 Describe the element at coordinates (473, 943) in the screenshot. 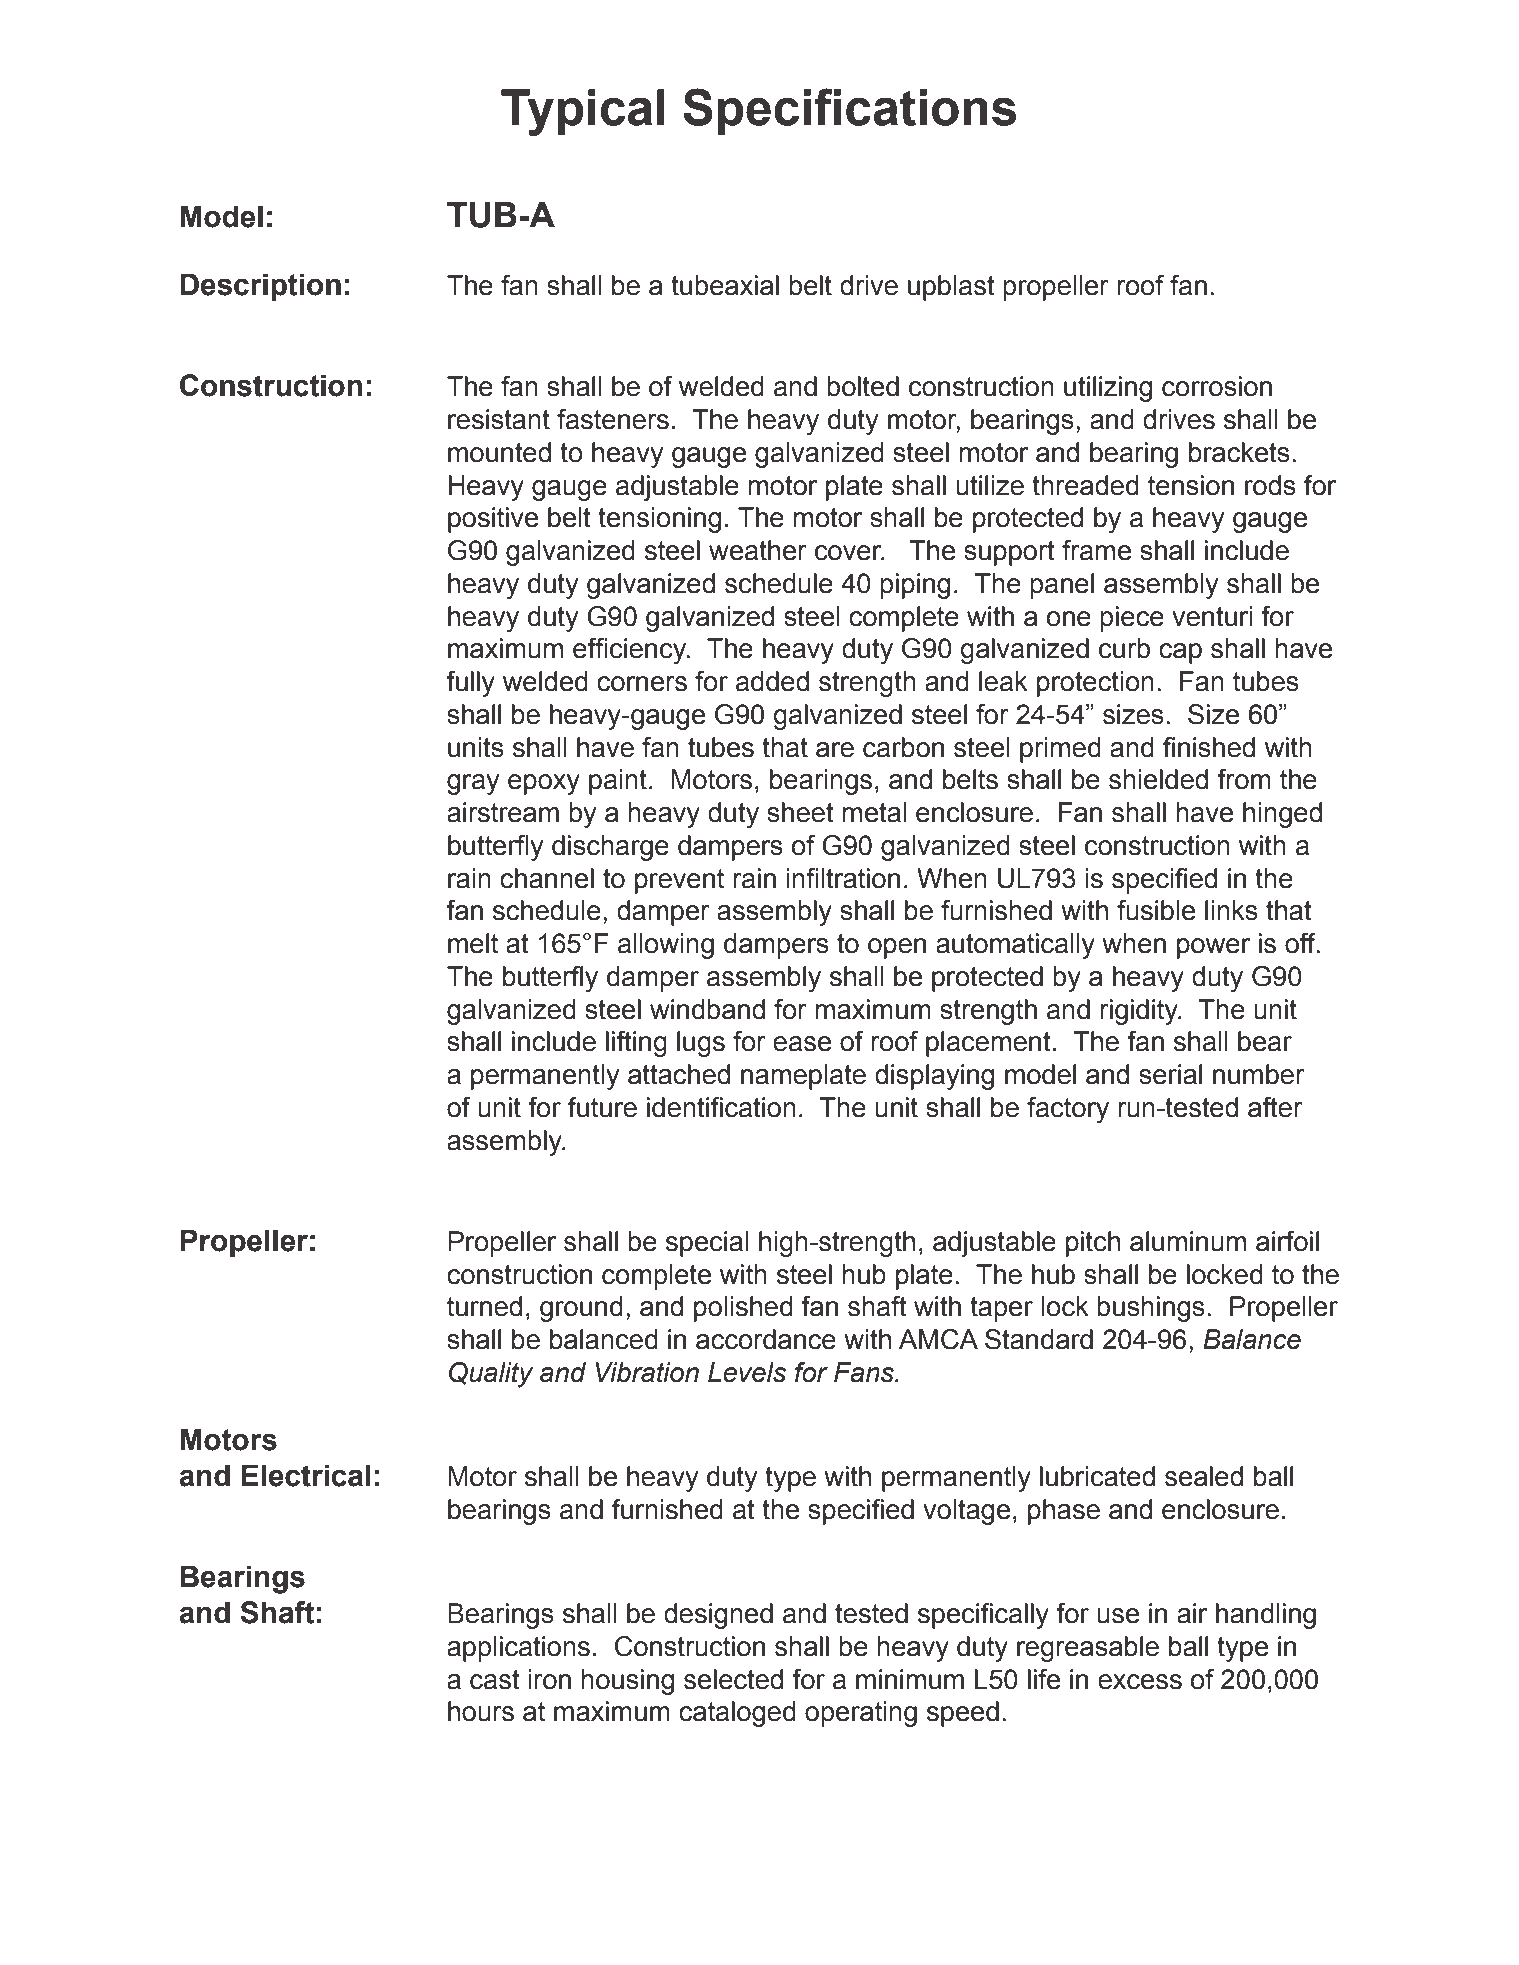

I see `melt` at that location.
